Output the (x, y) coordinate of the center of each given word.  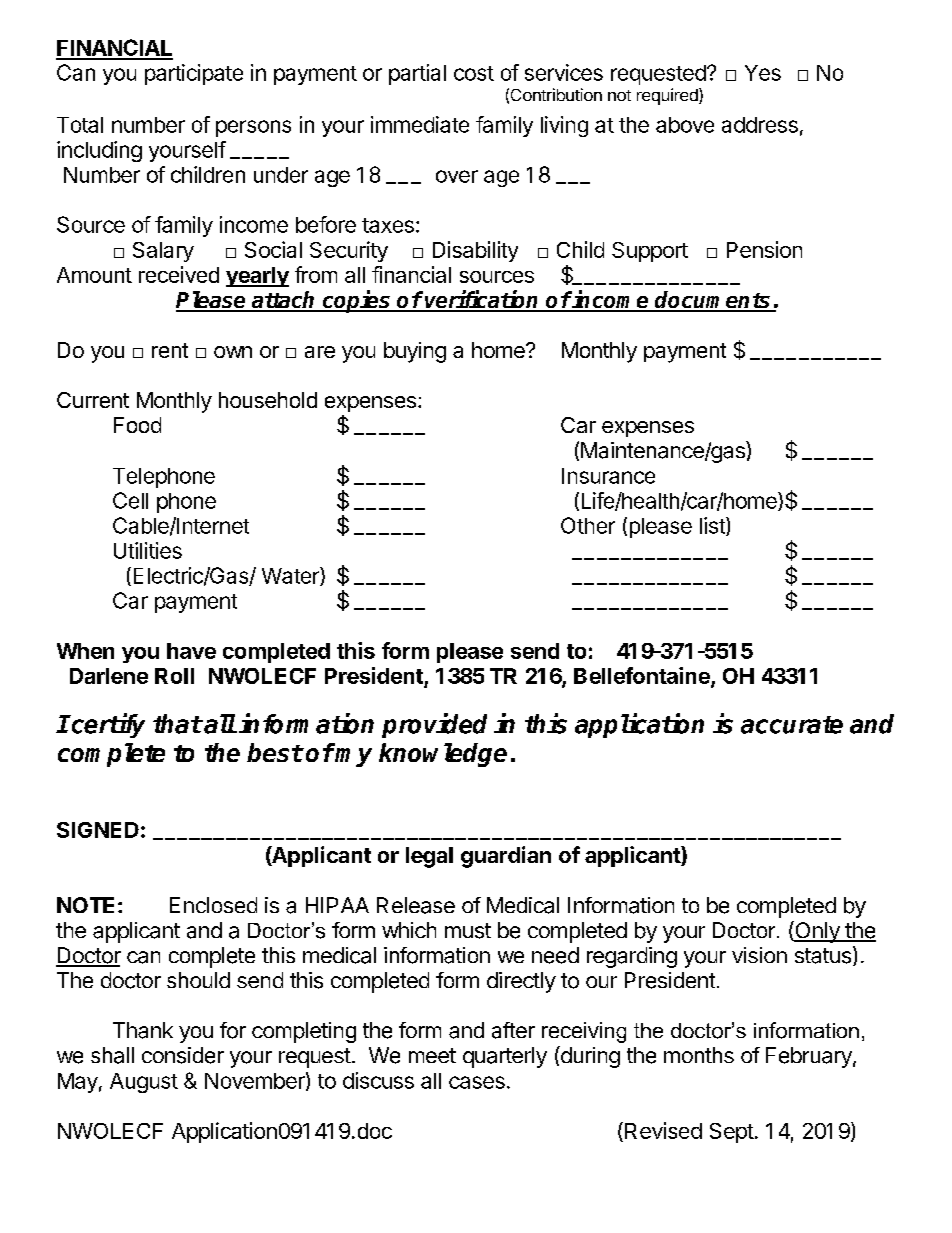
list (713, 526)
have (191, 651)
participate (194, 74)
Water (291, 576)
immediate (420, 124)
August (144, 1083)
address (760, 125)
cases (477, 1082)
